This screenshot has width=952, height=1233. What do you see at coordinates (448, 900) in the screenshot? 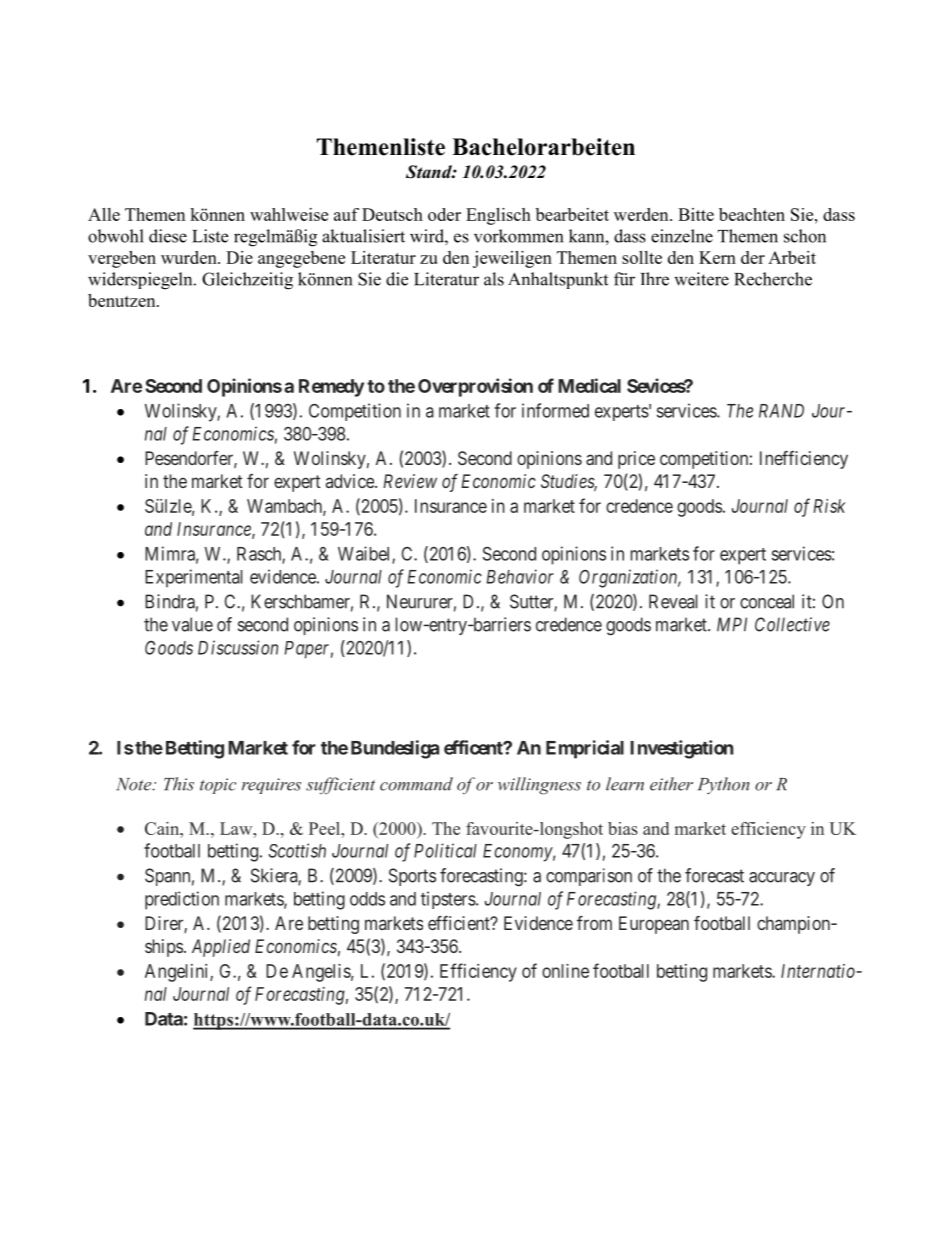
I see `tipsters` at bounding box center [448, 900].
